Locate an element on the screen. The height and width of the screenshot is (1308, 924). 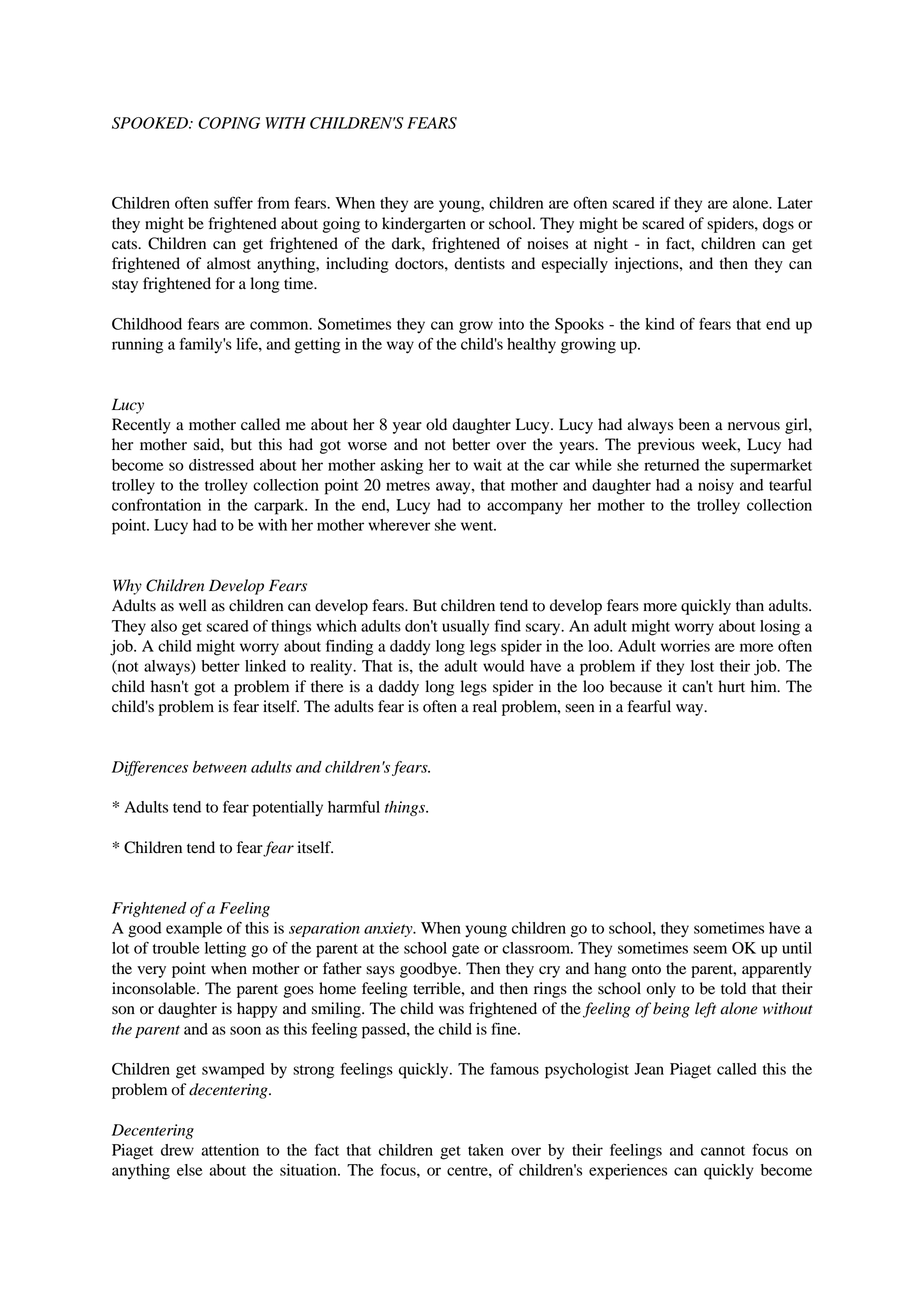
wait is located at coordinates (487, 465).
